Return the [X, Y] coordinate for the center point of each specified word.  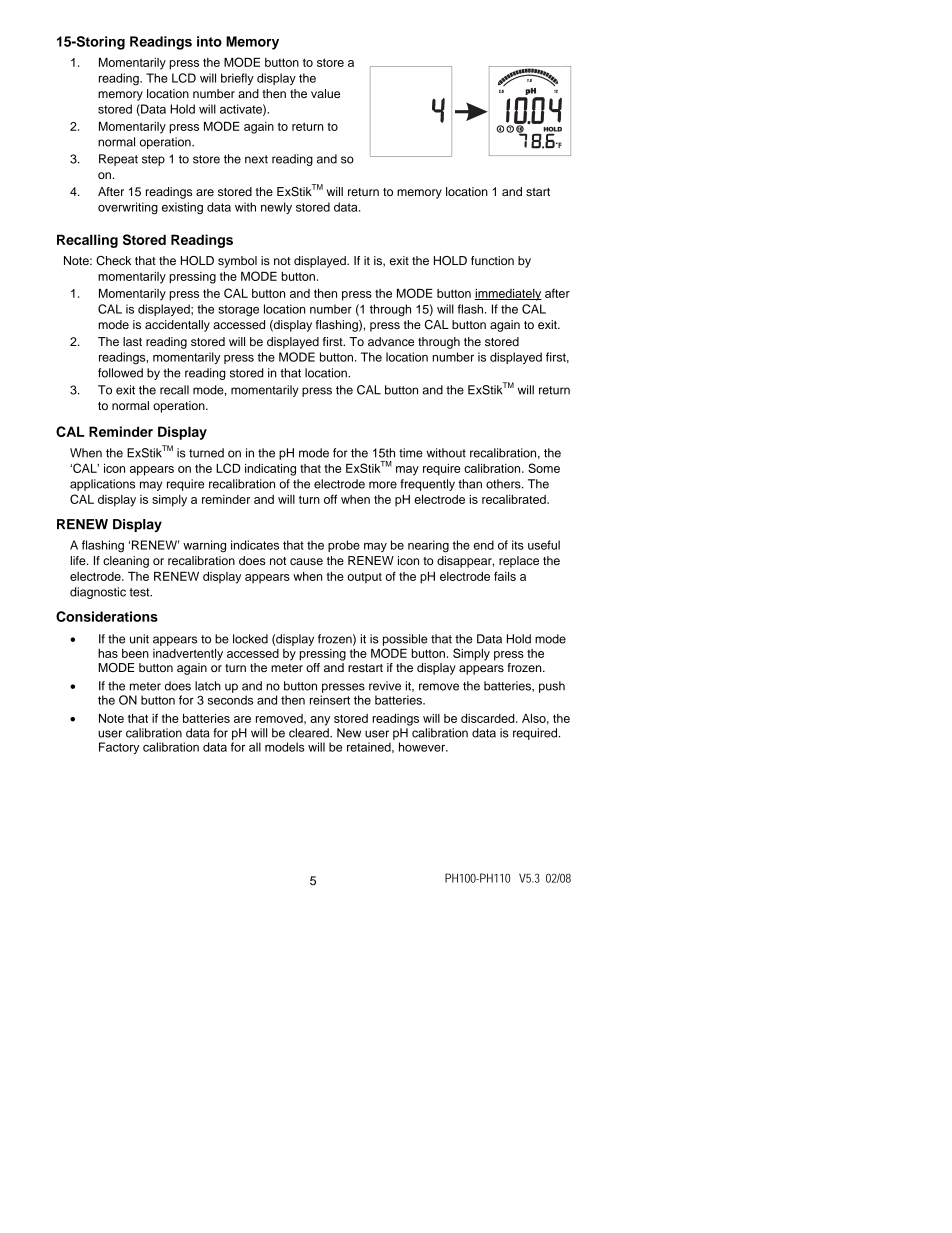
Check [113, 261]
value [325, 93]
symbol [237, 262]
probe [344, 546]
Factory [119, 748]
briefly [237, 79]
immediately [508, 295]
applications [102, 485]
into [209, 41]
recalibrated [515, 499]
